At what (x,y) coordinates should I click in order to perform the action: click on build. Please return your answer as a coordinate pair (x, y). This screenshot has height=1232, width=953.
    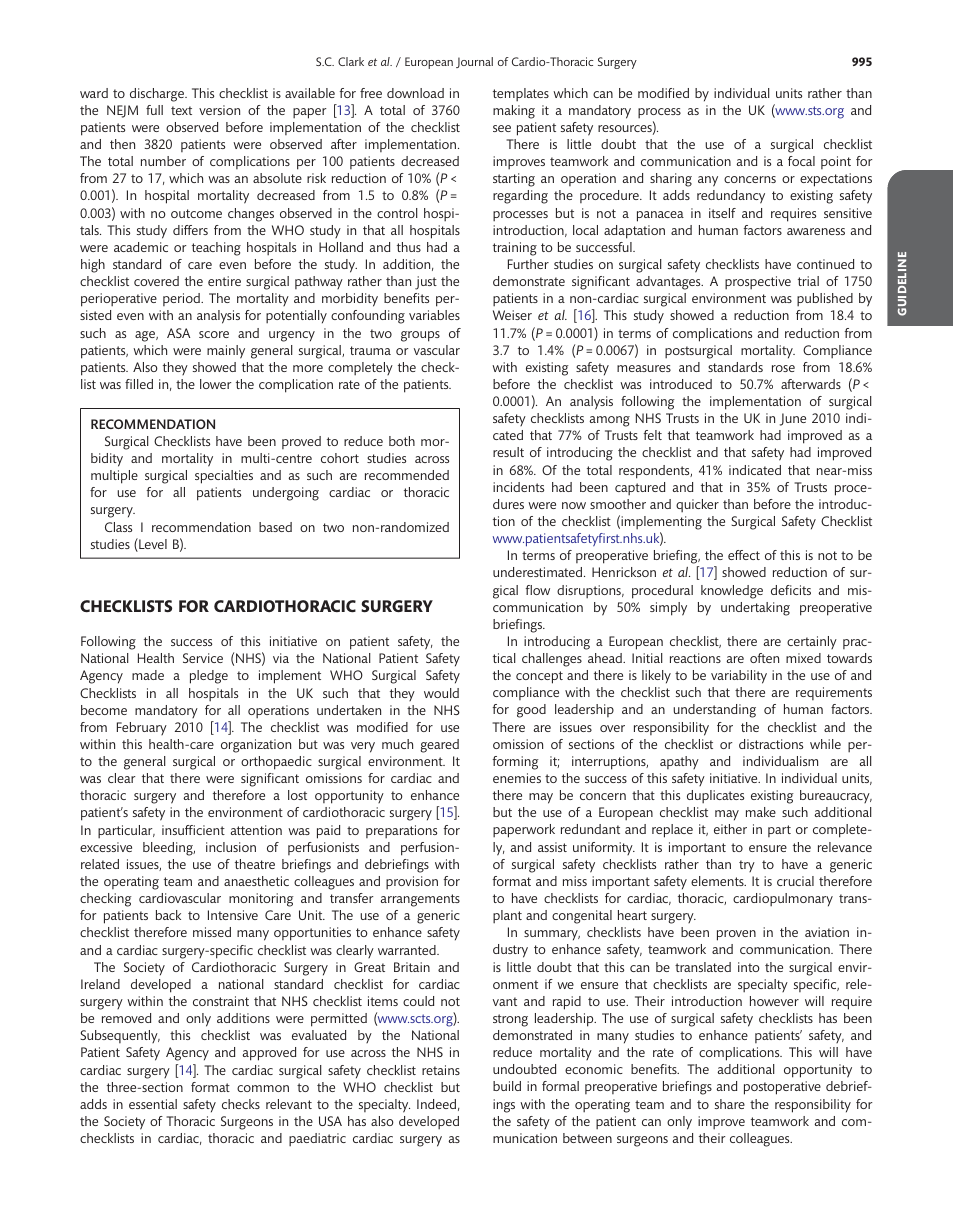
    Looking at the image, I should click on (507, 1086).
